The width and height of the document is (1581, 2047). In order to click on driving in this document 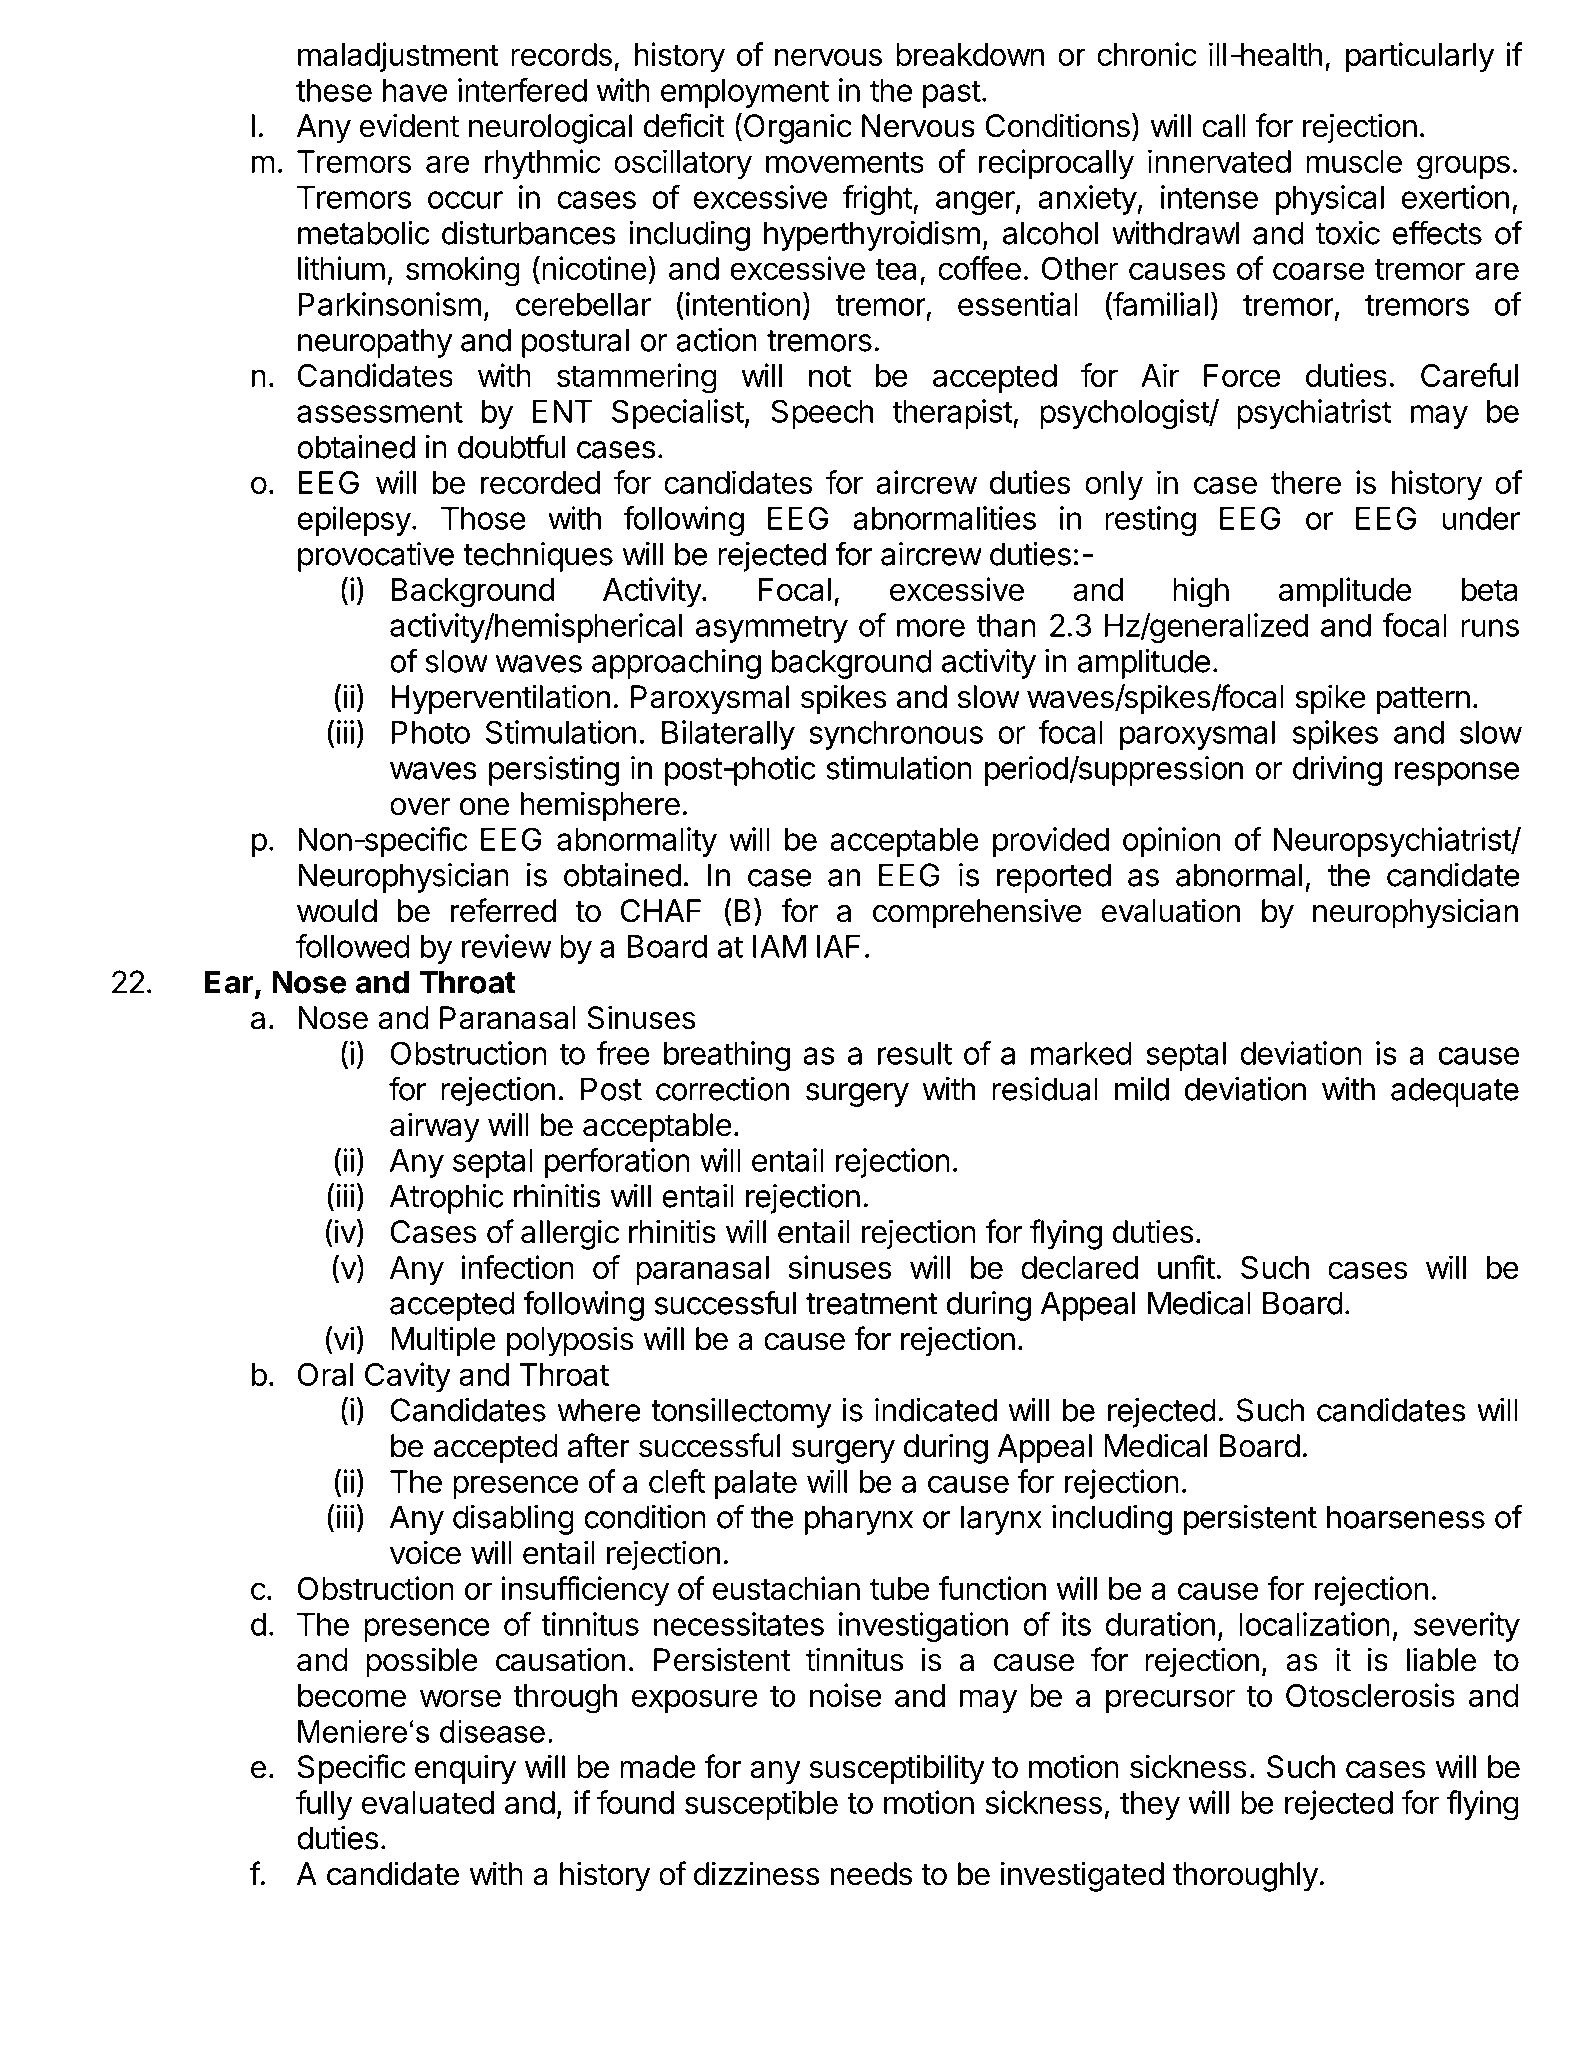, I will do `click(1337, 771)`.
